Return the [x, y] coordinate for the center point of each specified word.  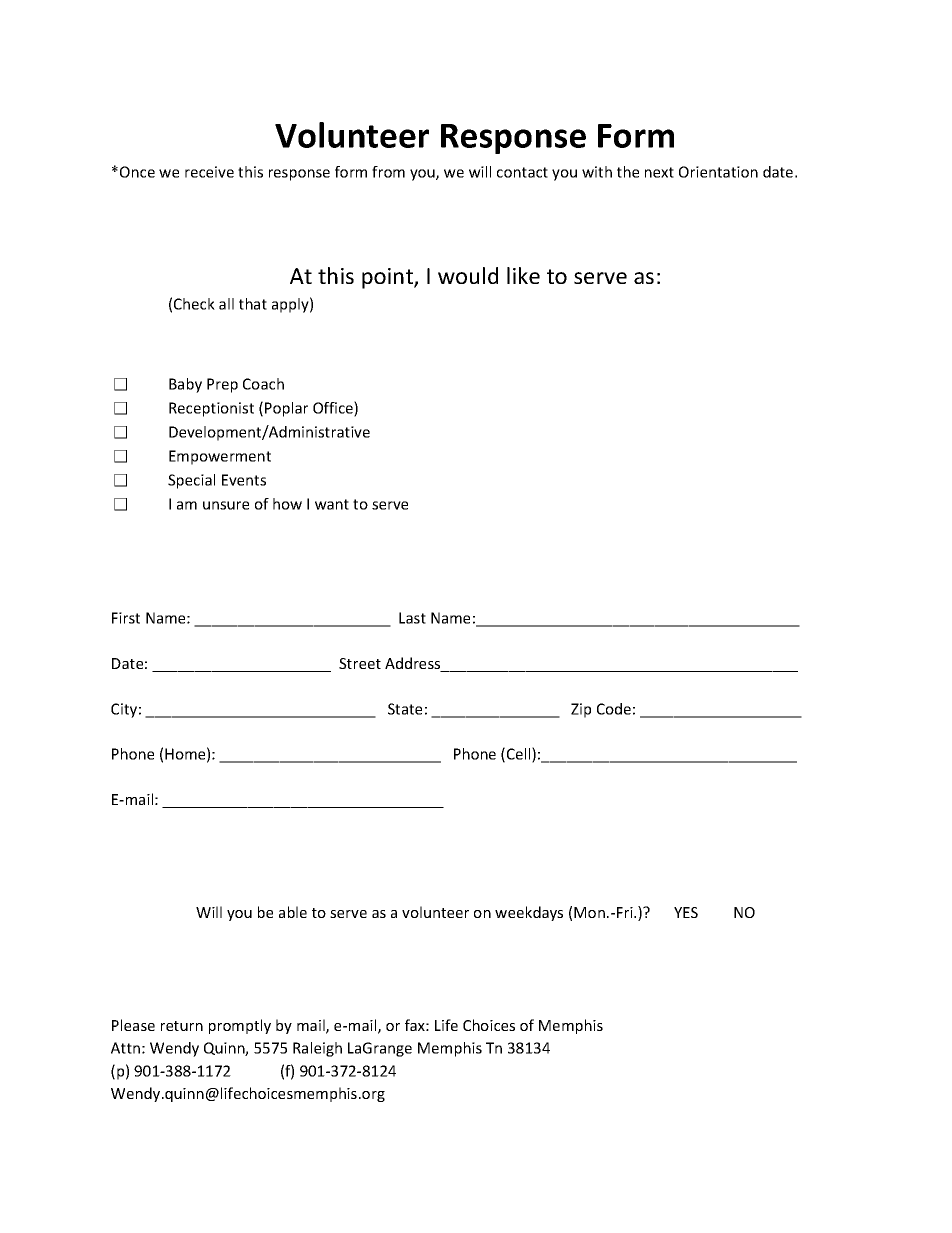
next [659, 172]
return [182, 1026]
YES [686, 912]
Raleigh [317, 1049]
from [388, 172]
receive [209, 172]
